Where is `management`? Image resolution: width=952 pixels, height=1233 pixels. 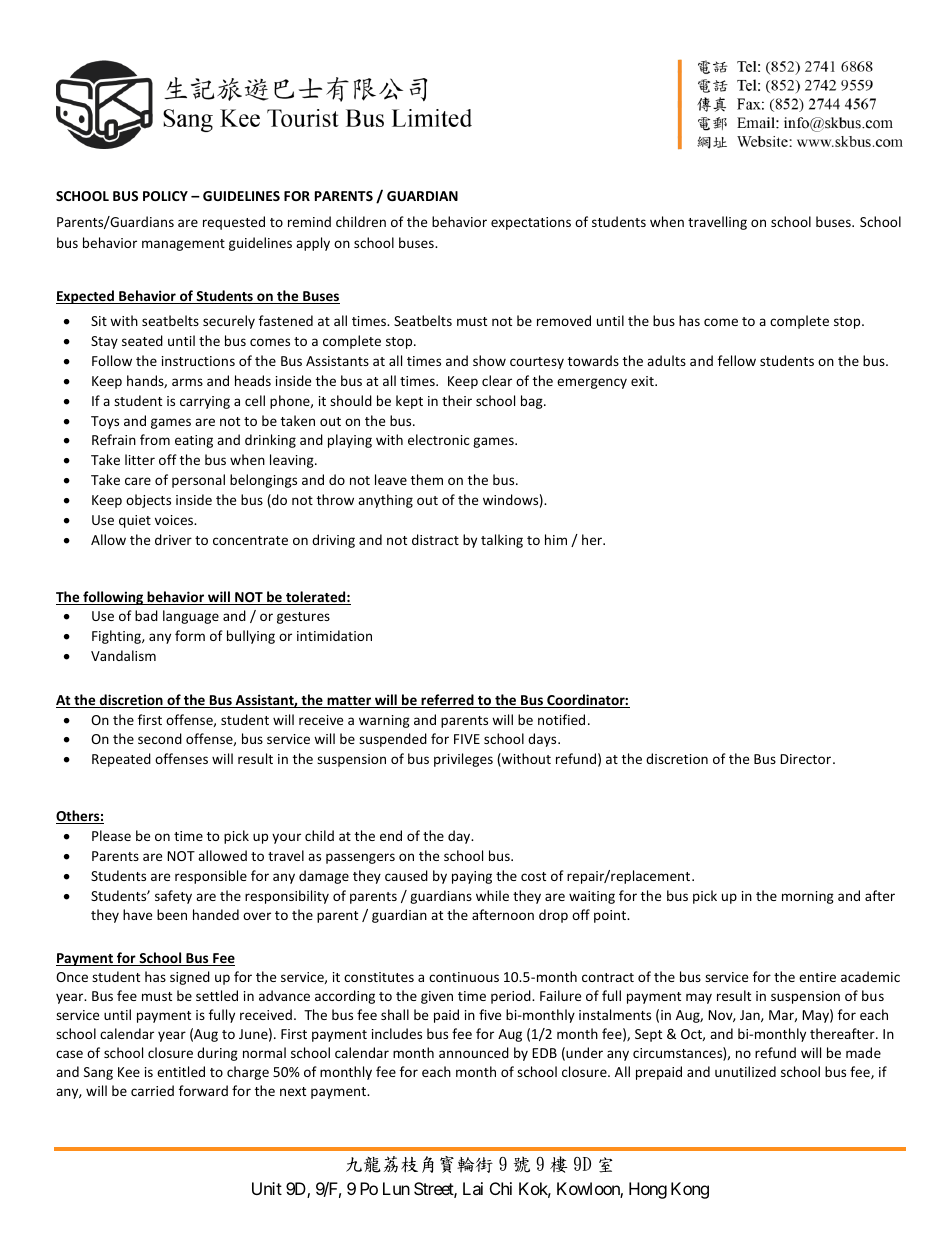 management is located at coordinates (183, 245).
